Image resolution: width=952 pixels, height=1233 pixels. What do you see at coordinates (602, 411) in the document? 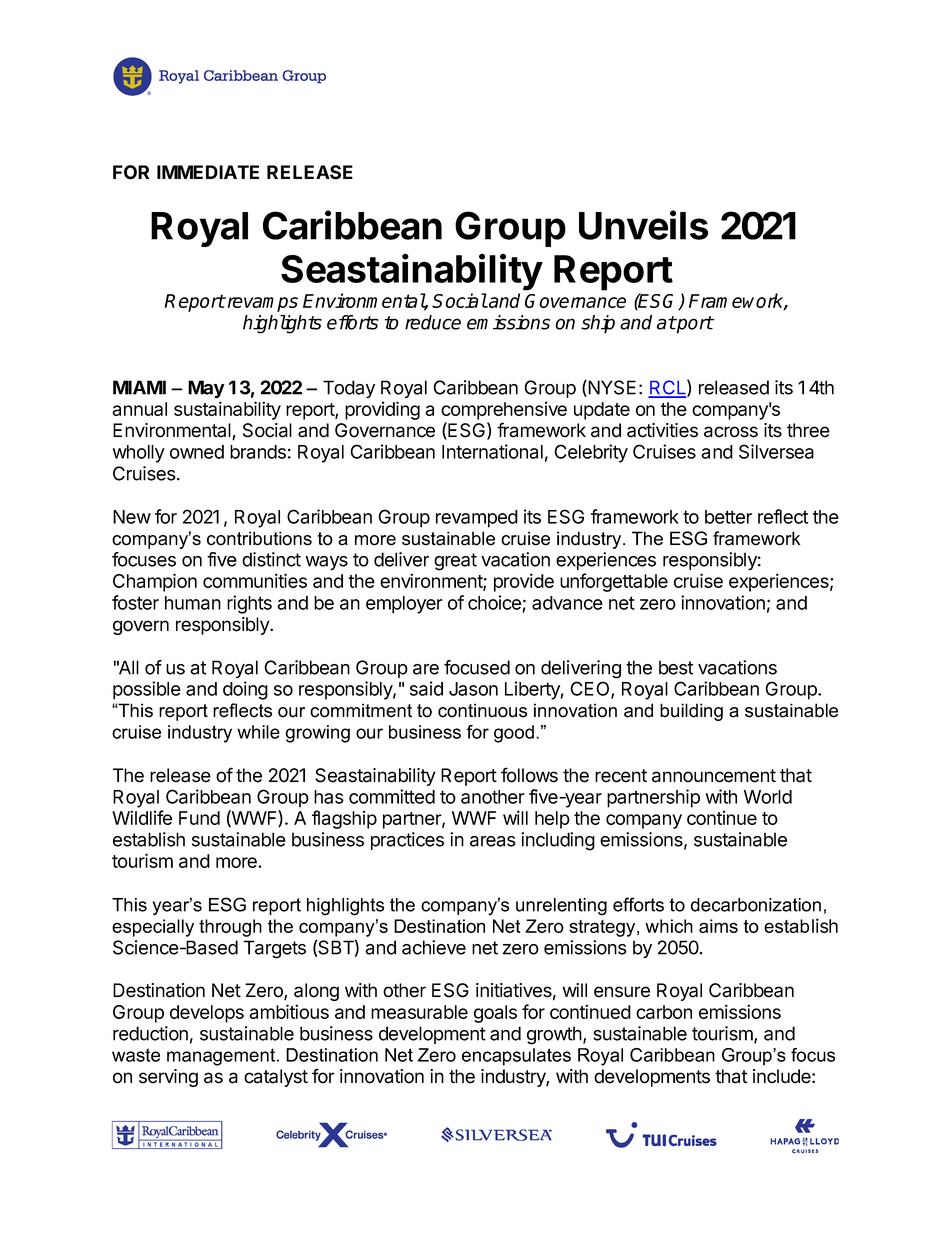
I see `update` at bounding box center [602, 411].
